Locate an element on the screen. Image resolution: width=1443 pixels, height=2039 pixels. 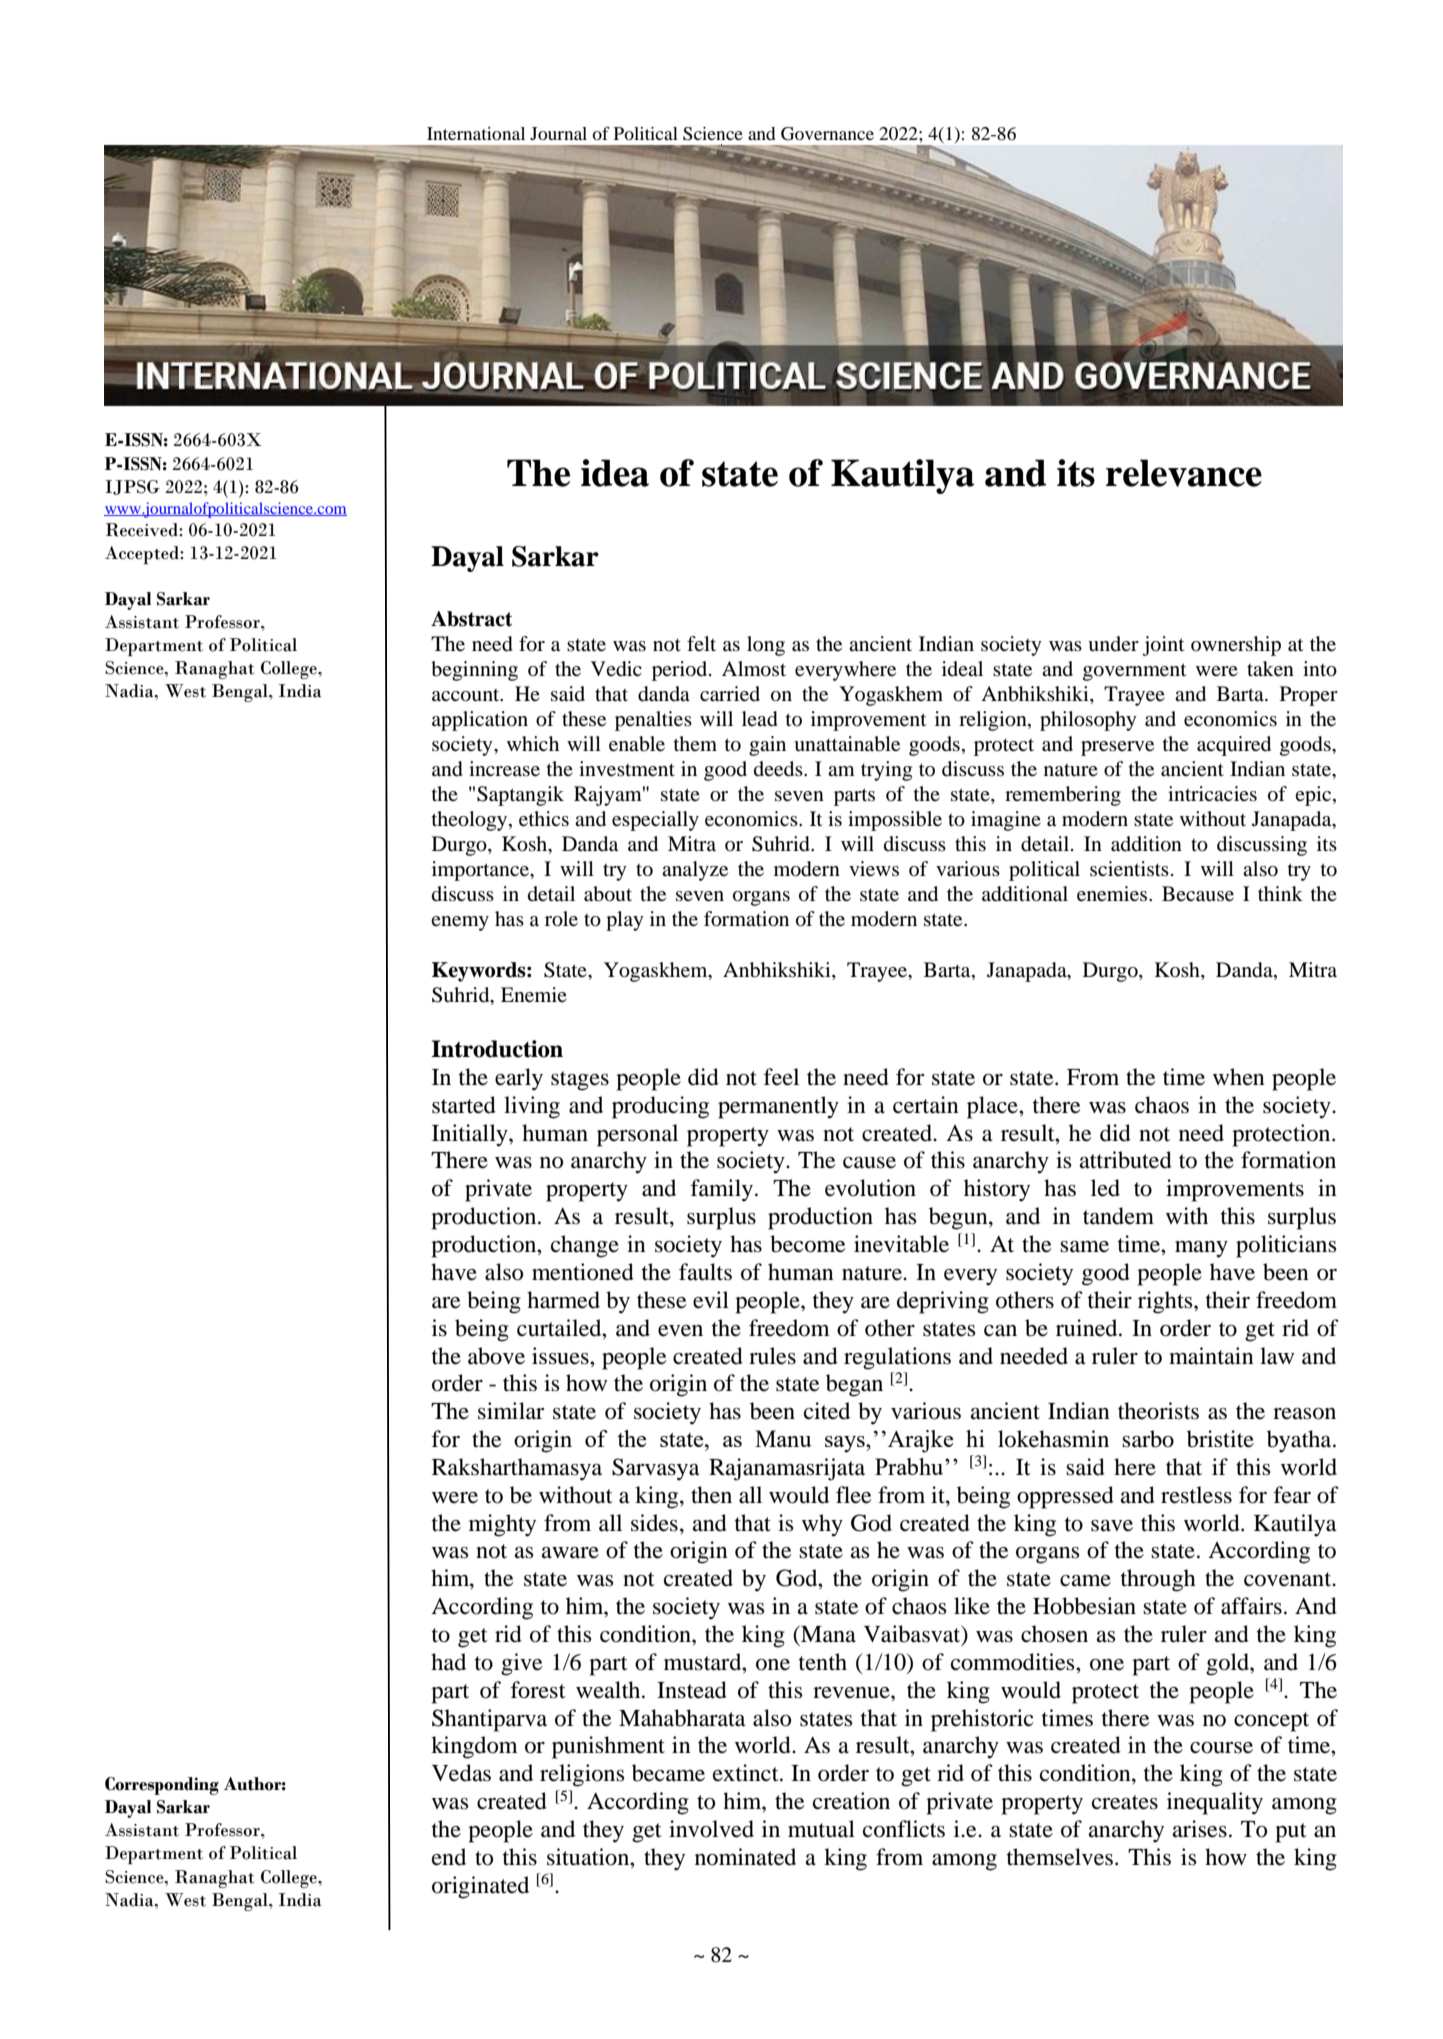
Governance is located at coordinates (827, 134).
